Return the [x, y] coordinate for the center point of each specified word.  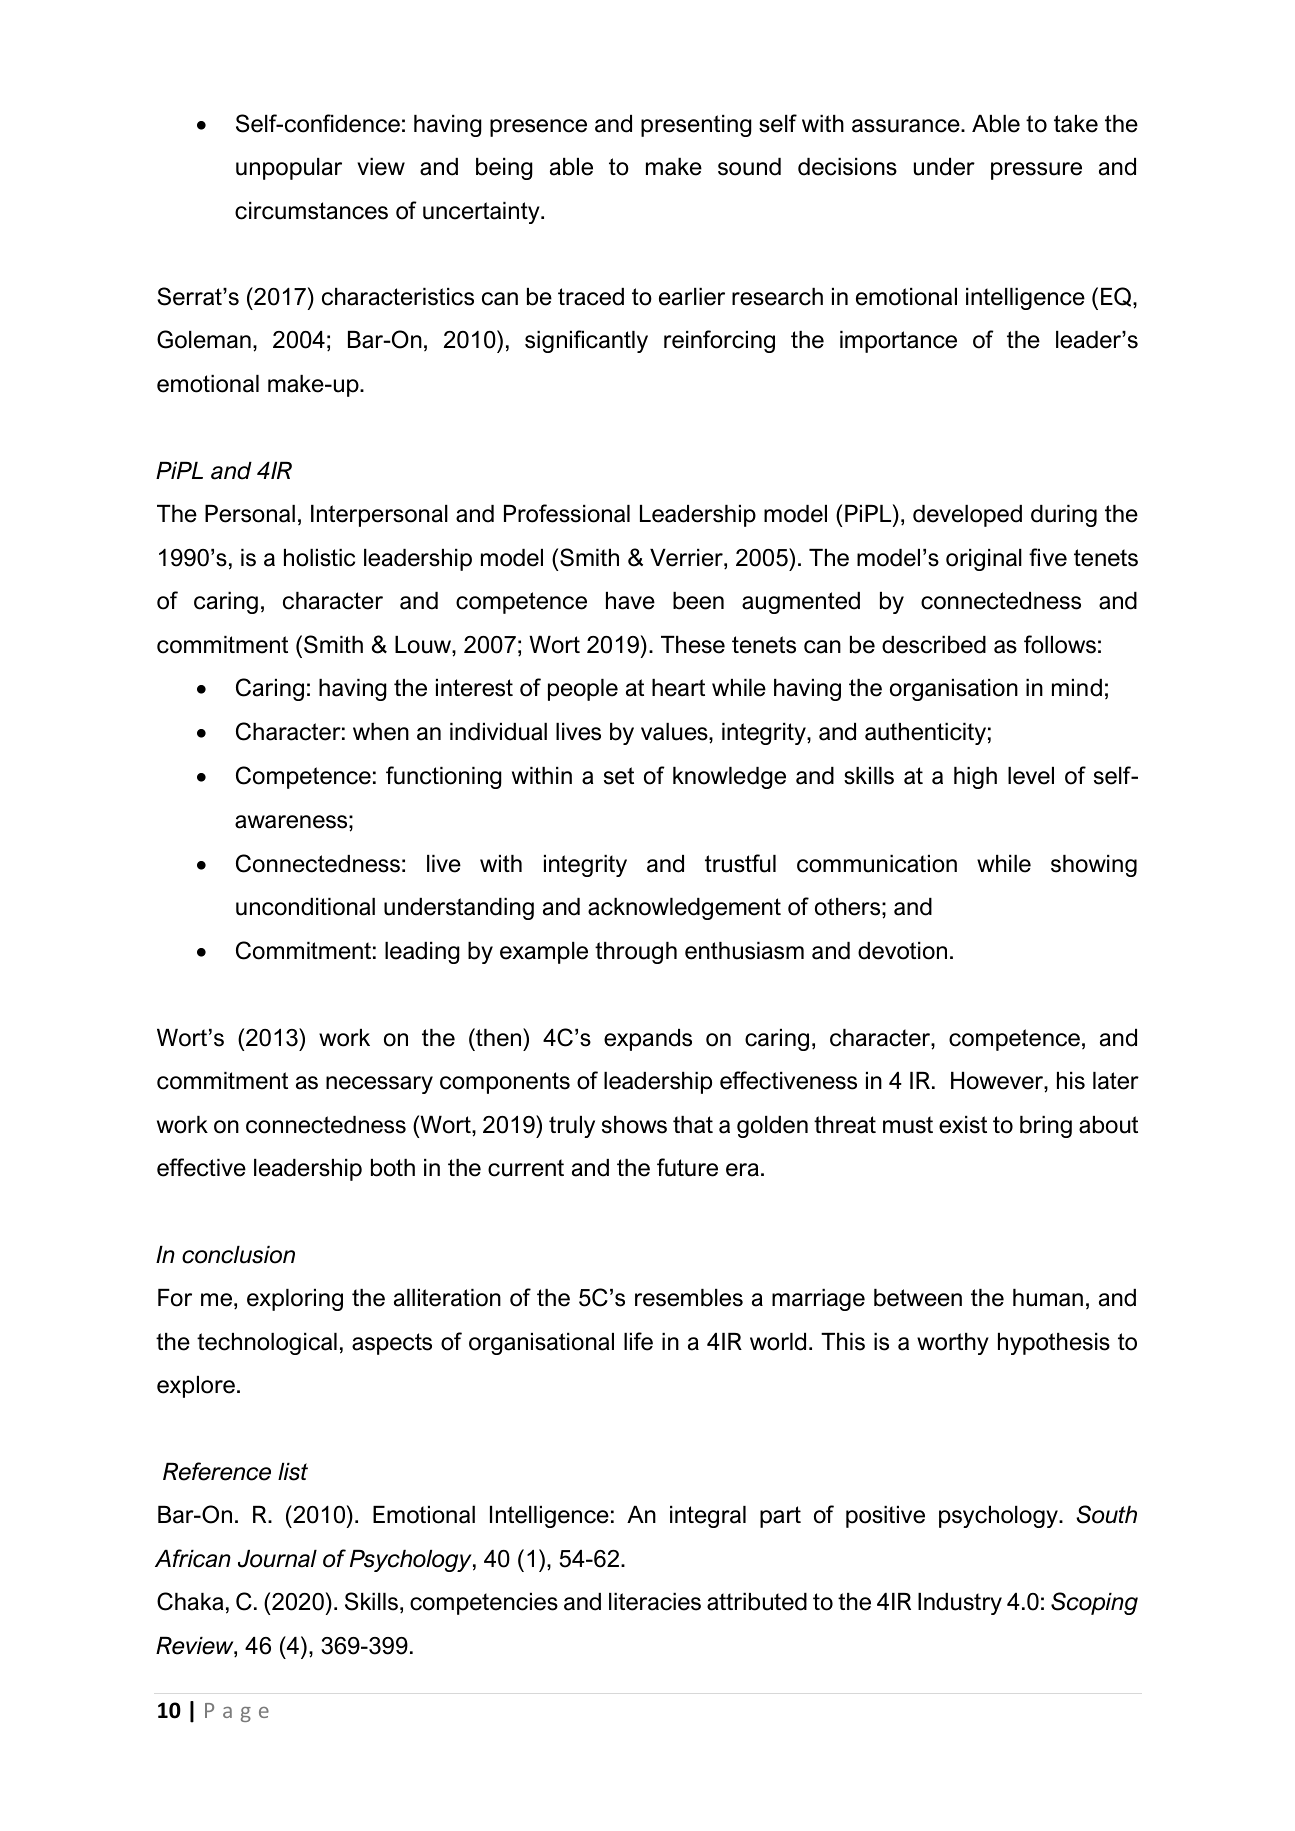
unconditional [305, 907]
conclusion [238, 1255]
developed [967, 516]
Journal [277, 1559]
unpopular [289, 169]
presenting [696, 126]
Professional [567, 513]
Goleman [204, 339]
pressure [1036, 171]
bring [1046, 1127]
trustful [740, 863]
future [687, 1167]
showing [1094, 866]
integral [708, 1517]
